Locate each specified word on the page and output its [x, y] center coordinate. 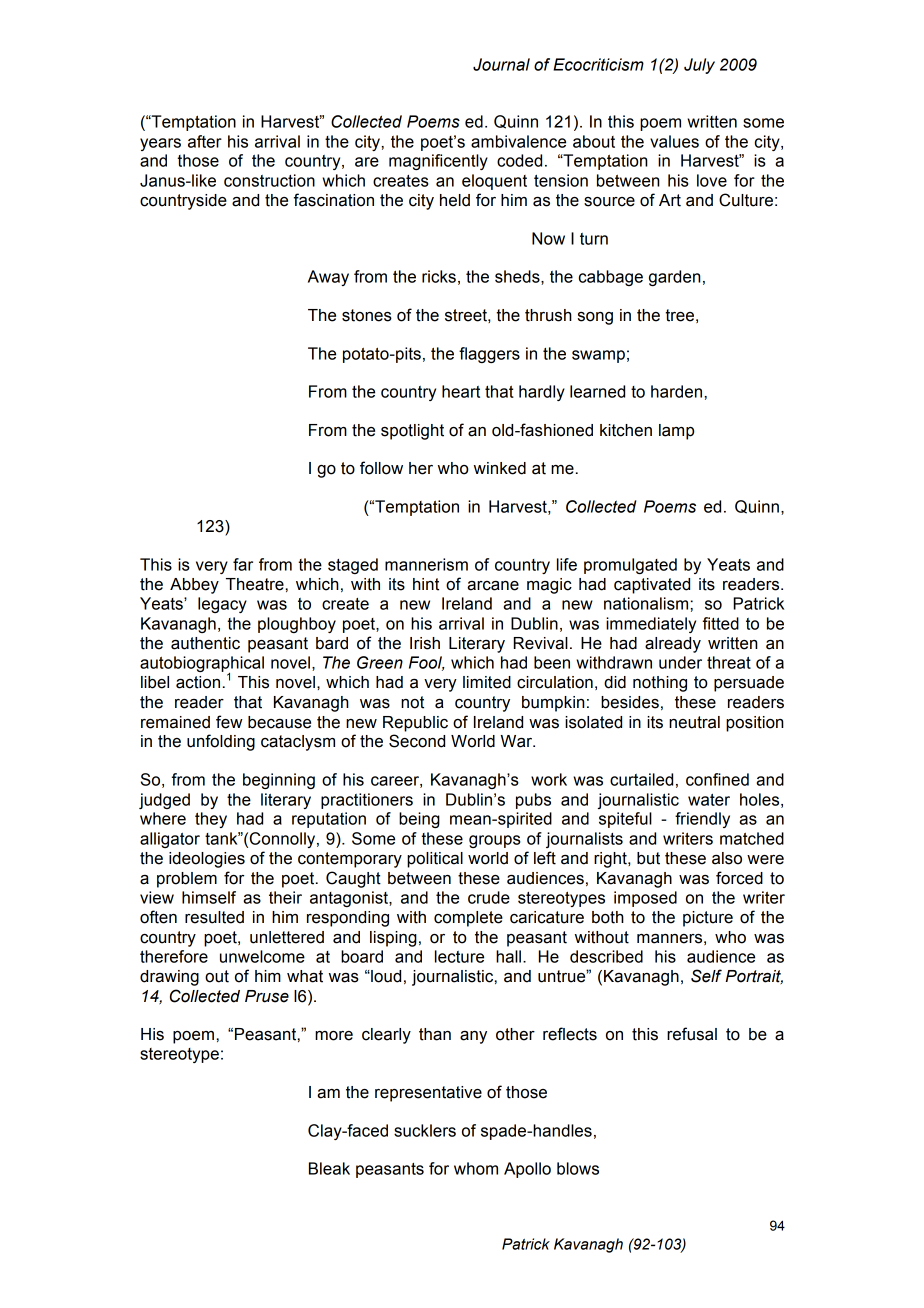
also [727, 858]
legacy [222, 605]
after [205, 141]
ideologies [207, 860]
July [699, 66]
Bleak [329, 1168]
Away [328, 278]
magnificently [438, 162]
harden [676, 391]
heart [461, 391]
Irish [425, 643]
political [435, 860]
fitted [721, 623]
